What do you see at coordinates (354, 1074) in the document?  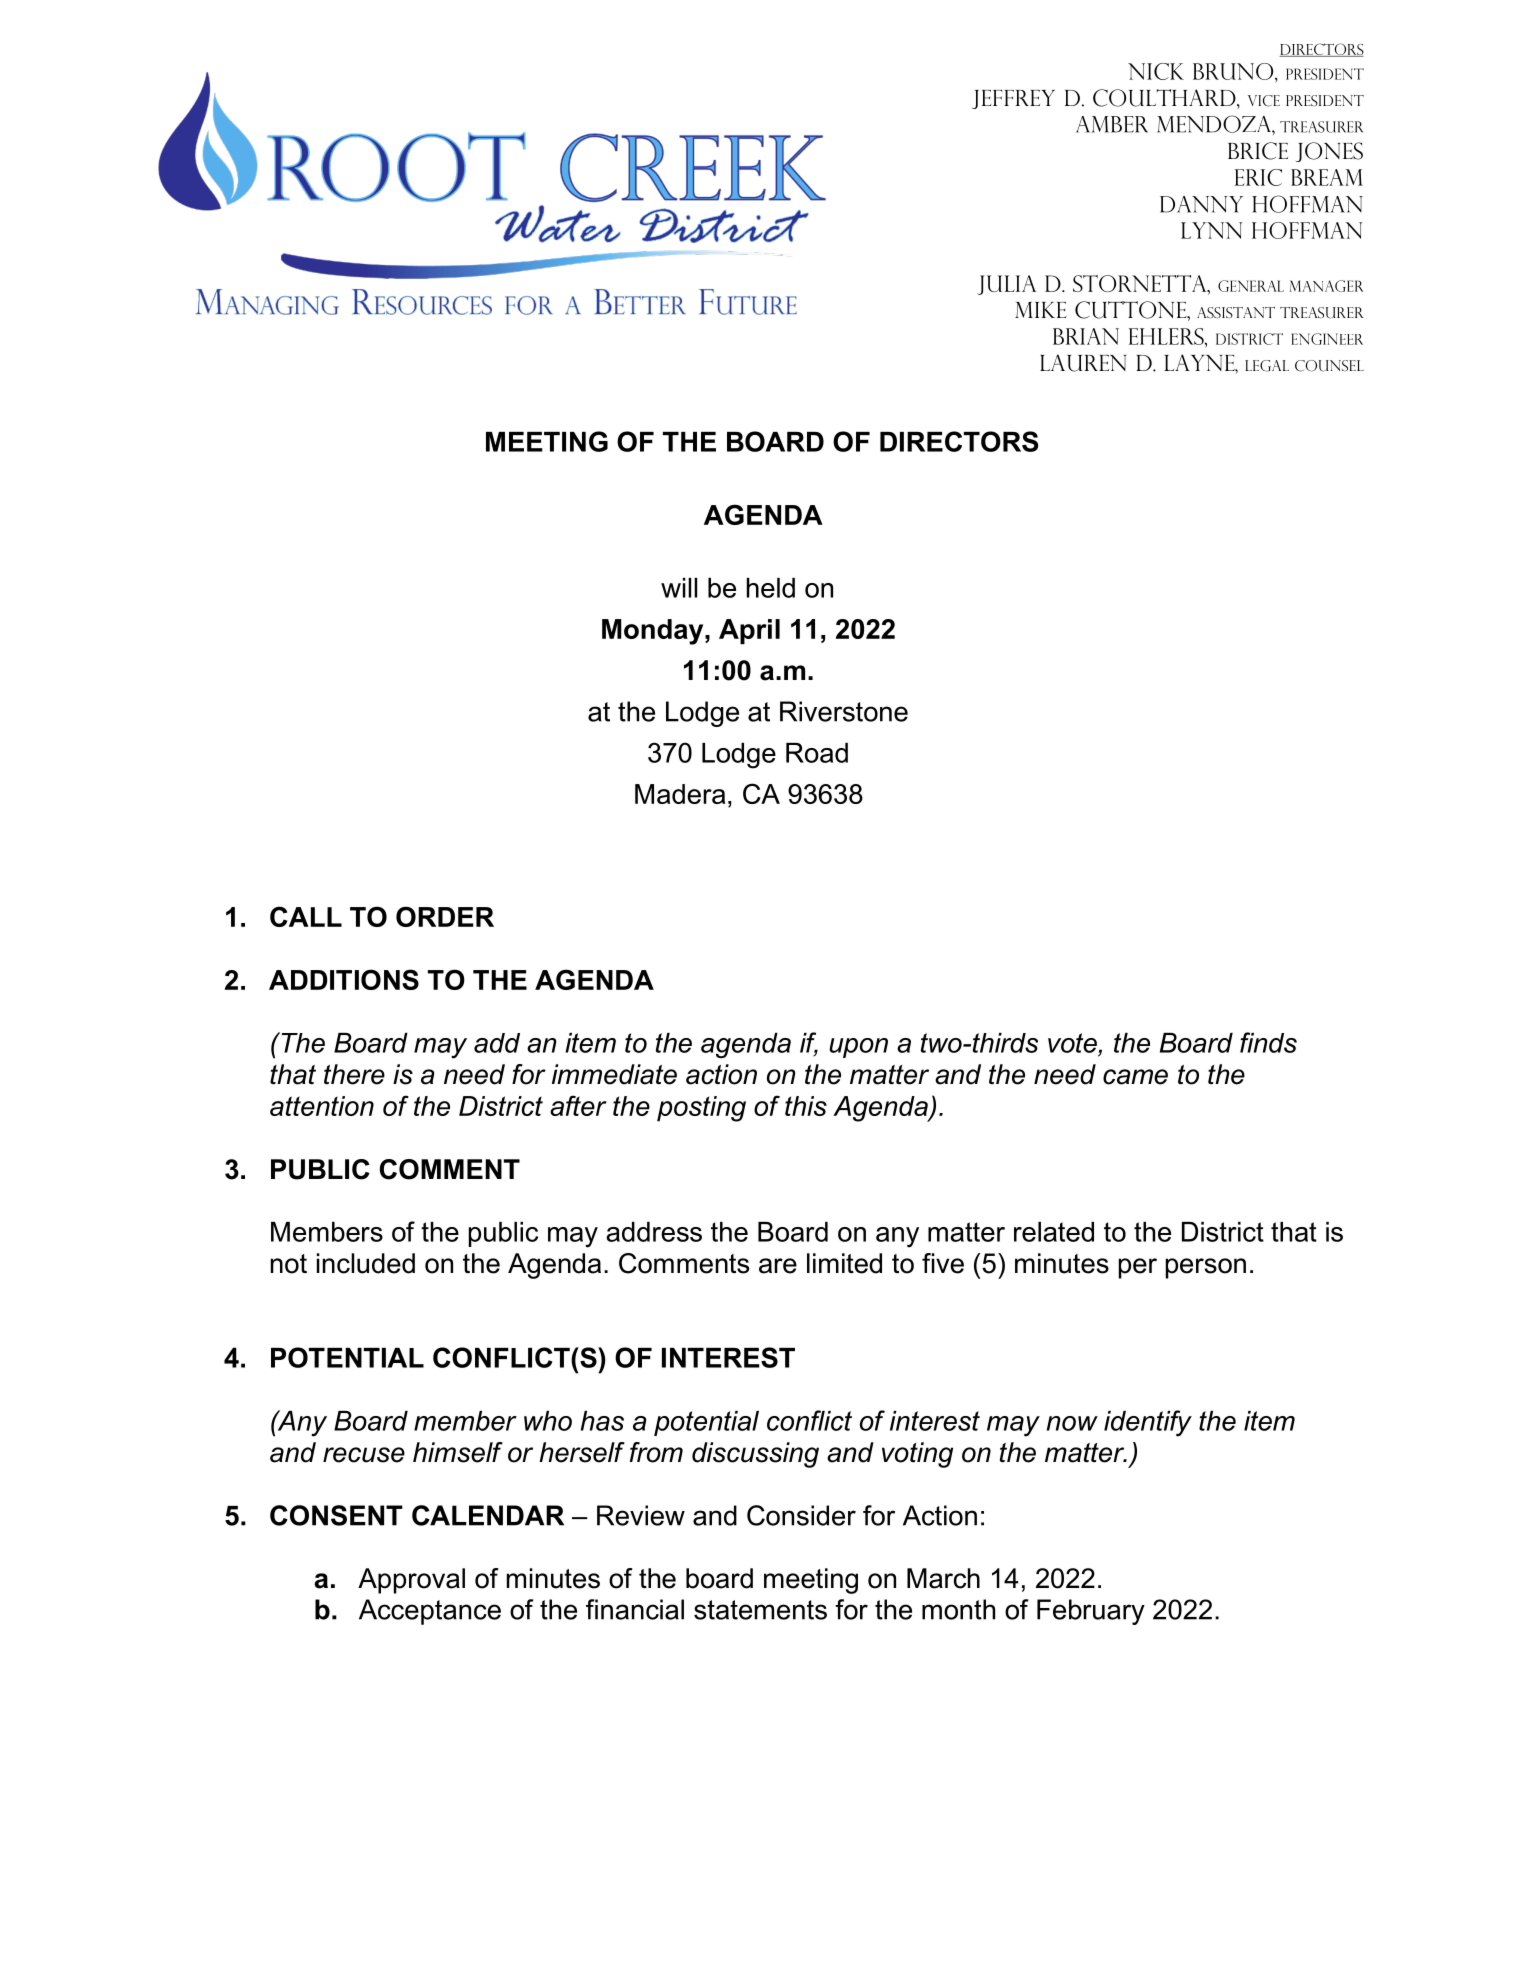 I see `there` at bounding box center [354, 1074].
